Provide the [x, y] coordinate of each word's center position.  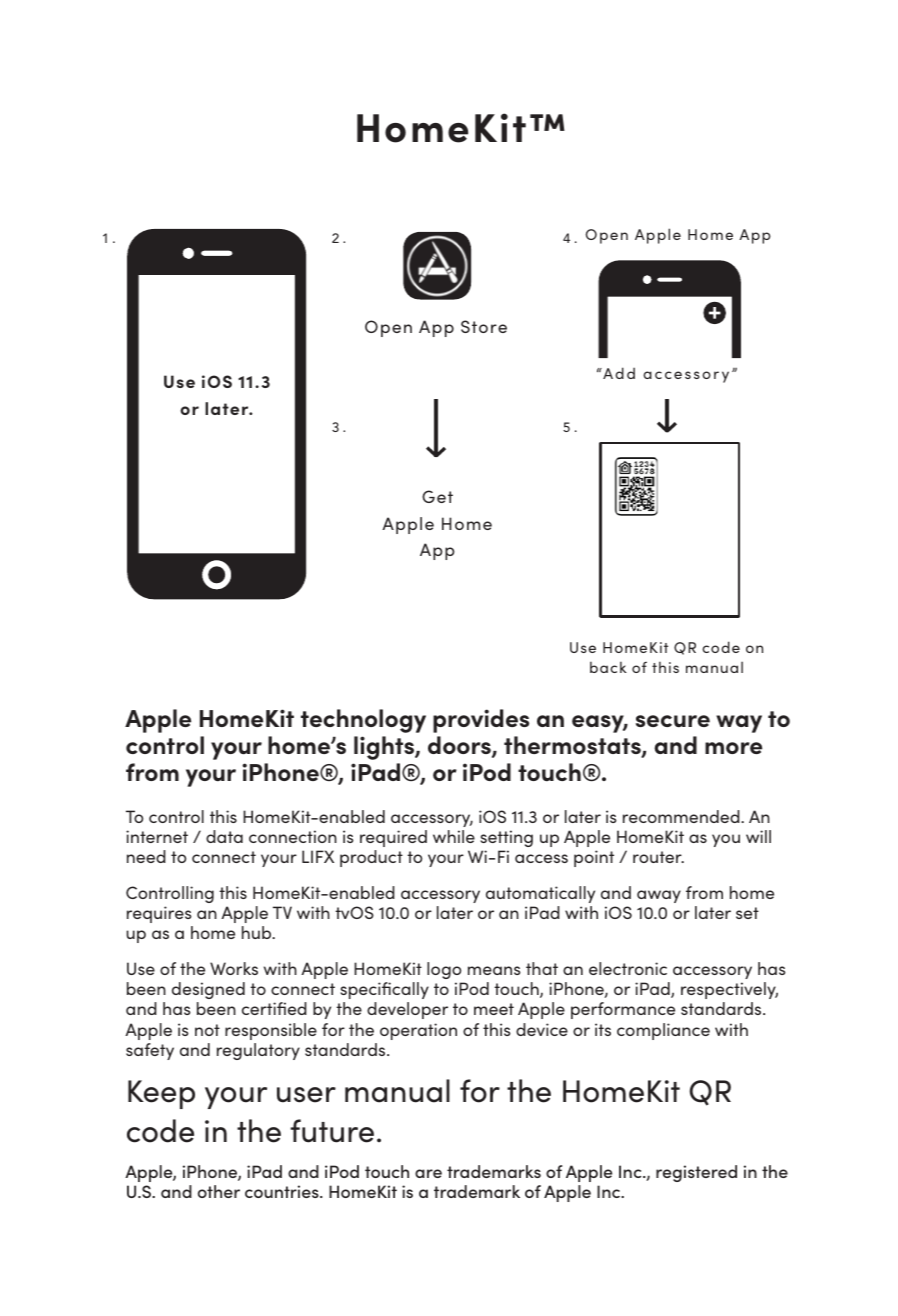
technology [363, 721]
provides [481, 721]
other [219, 1191]
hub [258, 932]
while [454, 836]
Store [484, 326]
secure [673, 721]
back [608, 667]
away [659, 896]
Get [437, 496]
